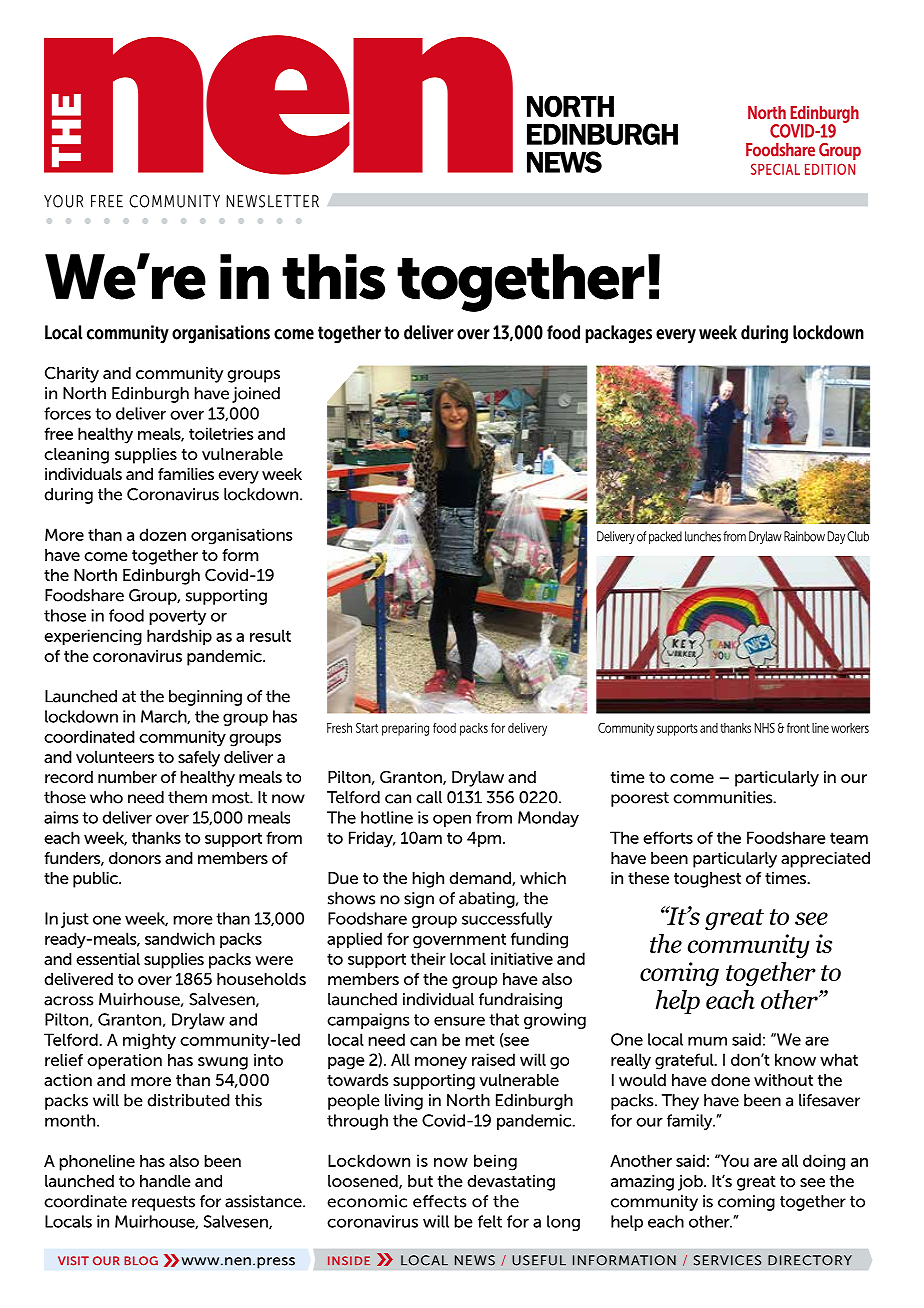 Image resolution: width=924 pixels, height=1308 pixels. I want to click on SPECIAL, so click(775, 169).
